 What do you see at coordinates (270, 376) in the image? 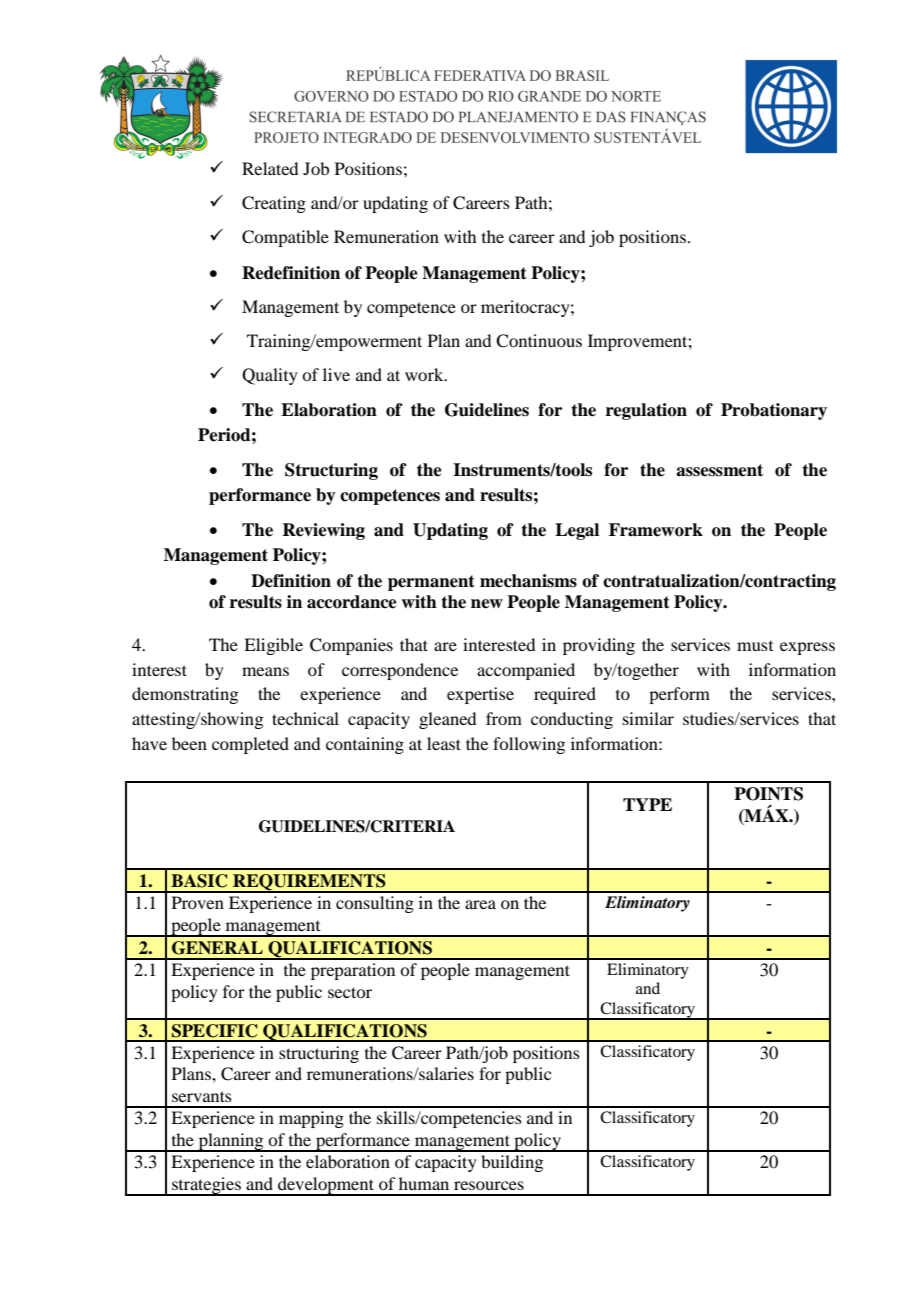
I see `Quality` at bounding box center [270, 376].
